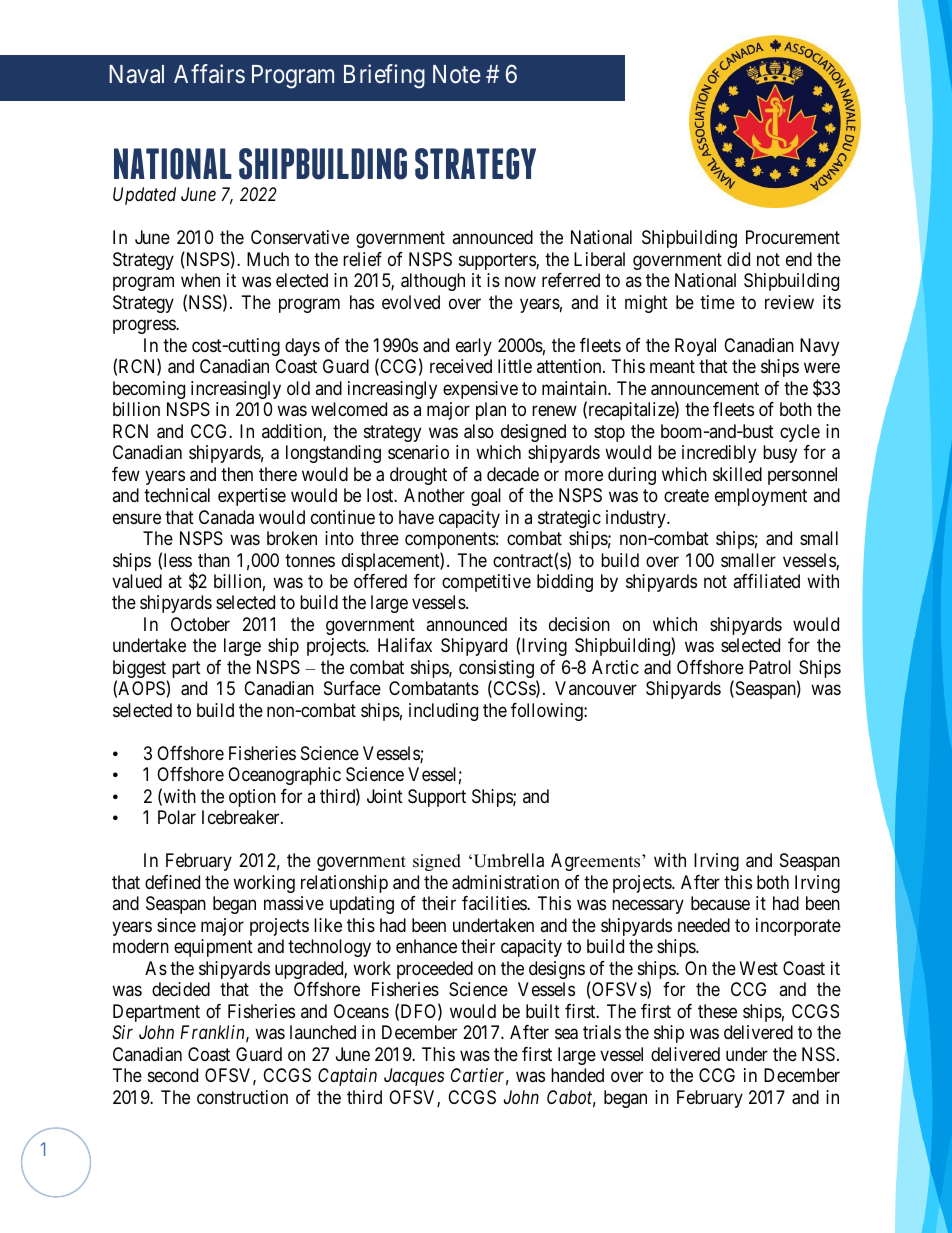 The width and height of the image is (952, 1233). What do you see at coordinates (209, 74) in the image?
I see `Affairs` at bounding box center [209, 74].
